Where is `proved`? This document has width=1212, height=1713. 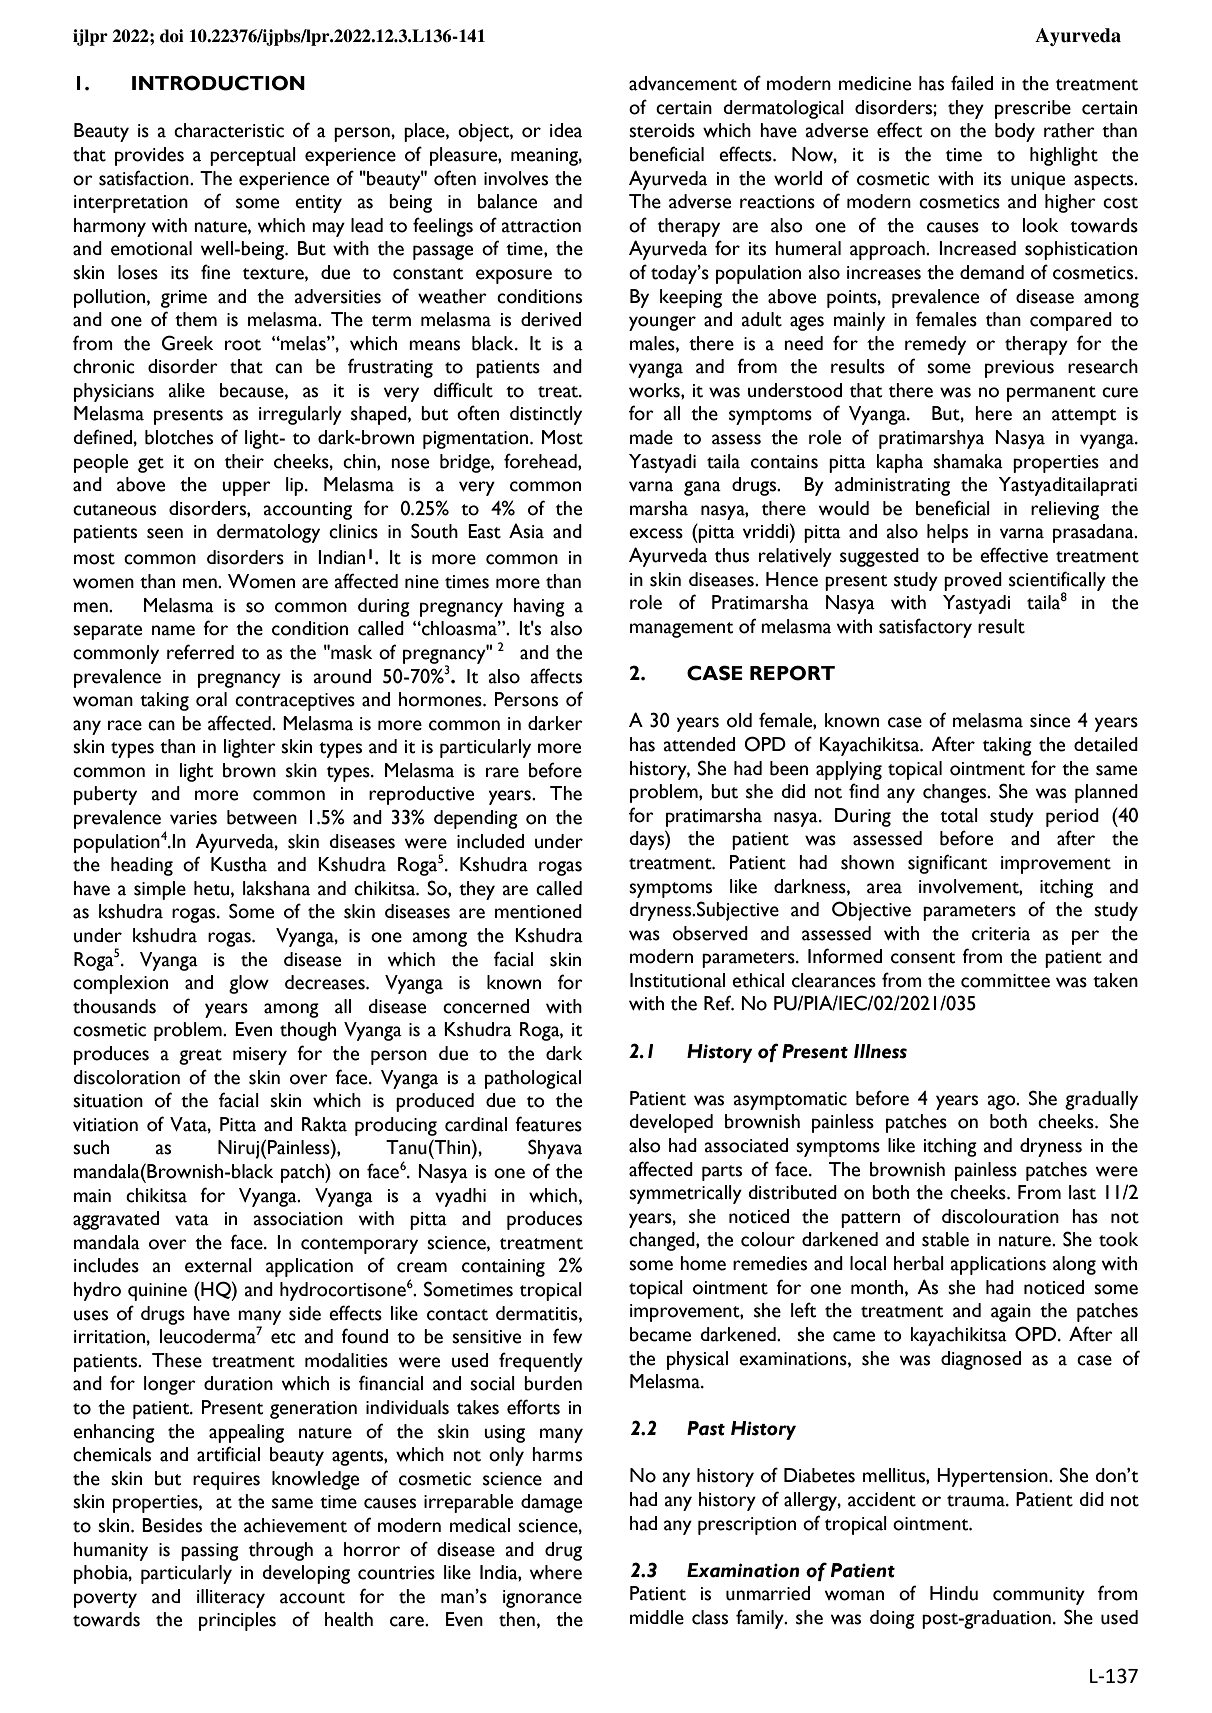 proved is located at coordinates (973, 581).
